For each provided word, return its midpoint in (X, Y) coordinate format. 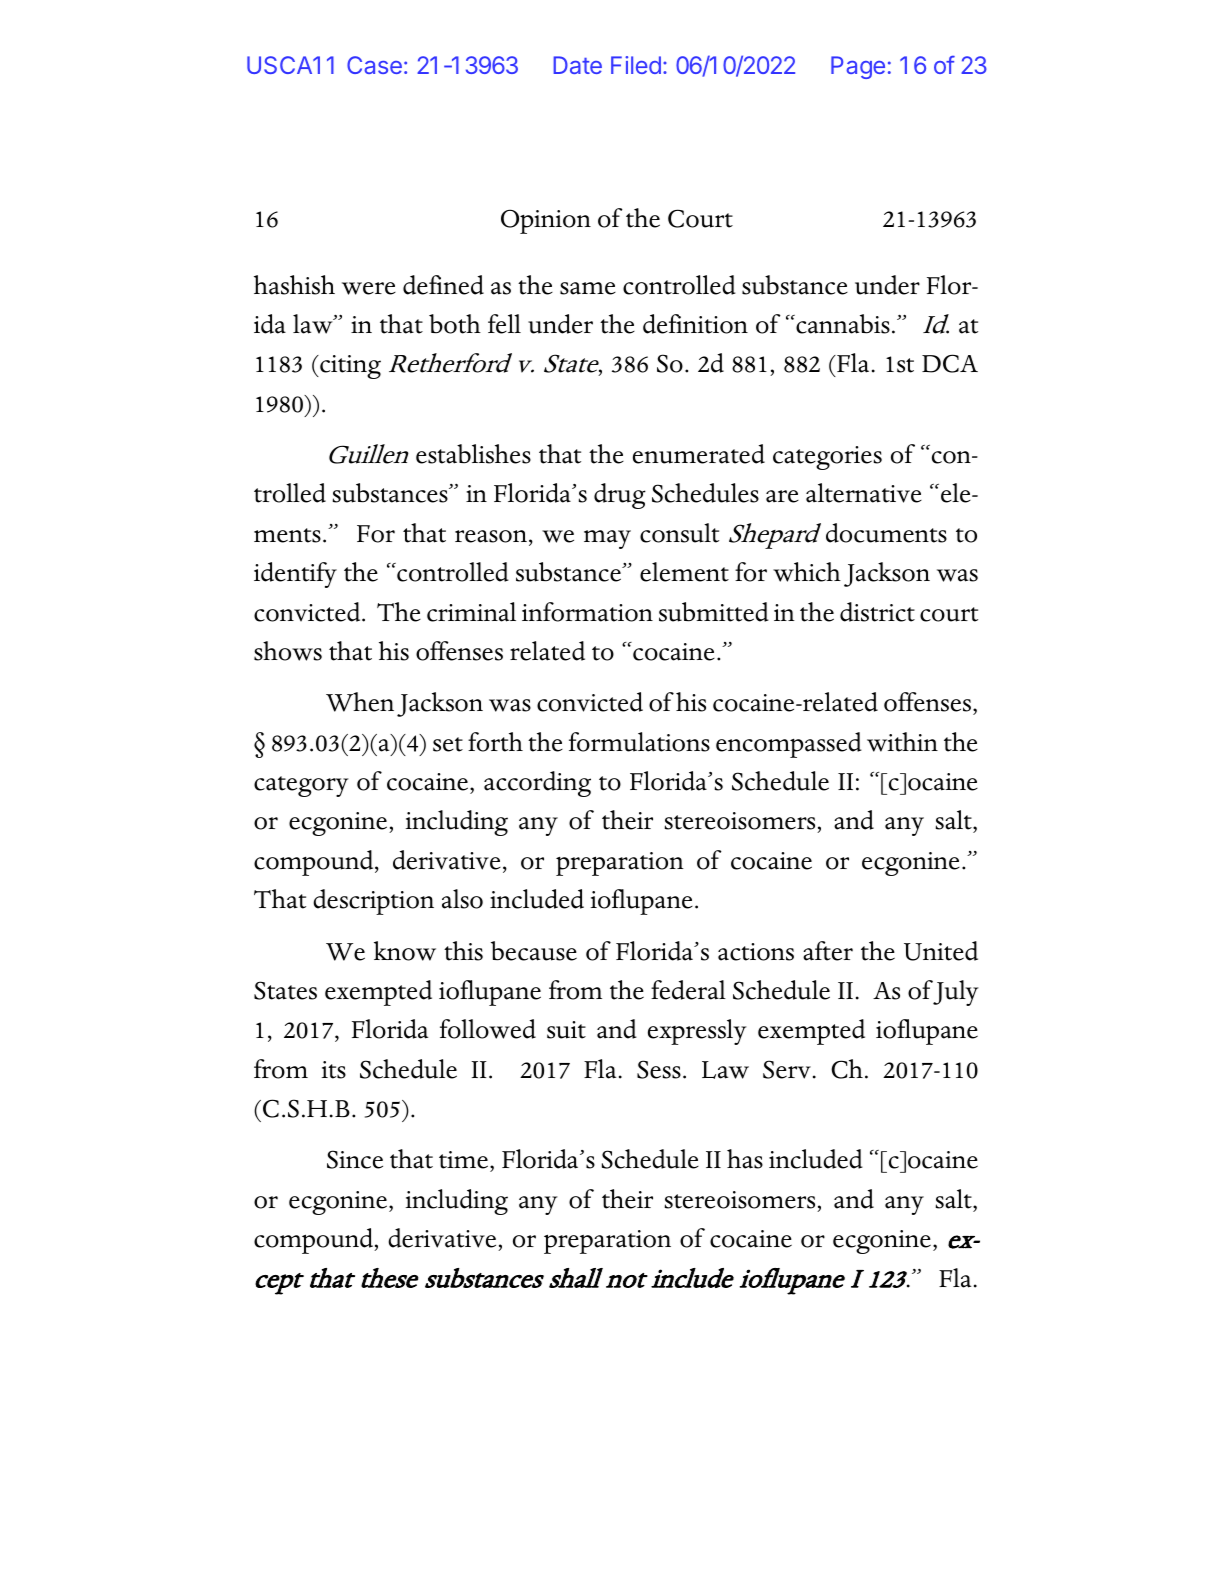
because (534, 951)
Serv (787, 1069)
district (877, 612)
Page (858, 67)
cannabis (842, 324)
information (587, 612)
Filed (636, 65)
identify (295, 575)
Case (374, 65)
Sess (659, 1069)
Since (355, 1159)
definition (695, 324)
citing (349, 367)
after (828, 951)
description (373, 902)
